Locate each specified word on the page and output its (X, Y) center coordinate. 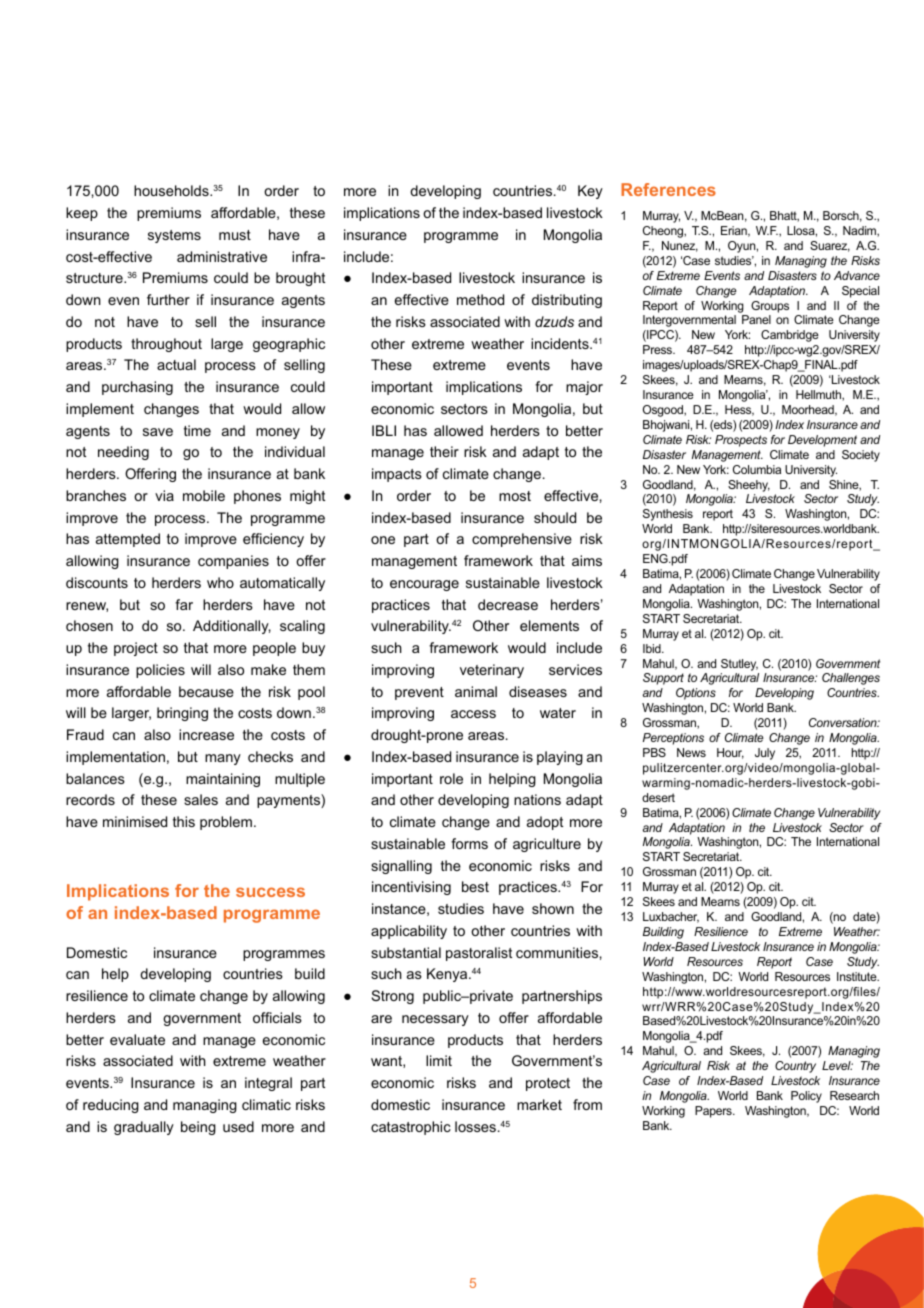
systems (174, 236)
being (198, 1128)
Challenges (851, 679)
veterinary (492, 671)
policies (160, 671)
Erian (735, 231)
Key (590, 192)
